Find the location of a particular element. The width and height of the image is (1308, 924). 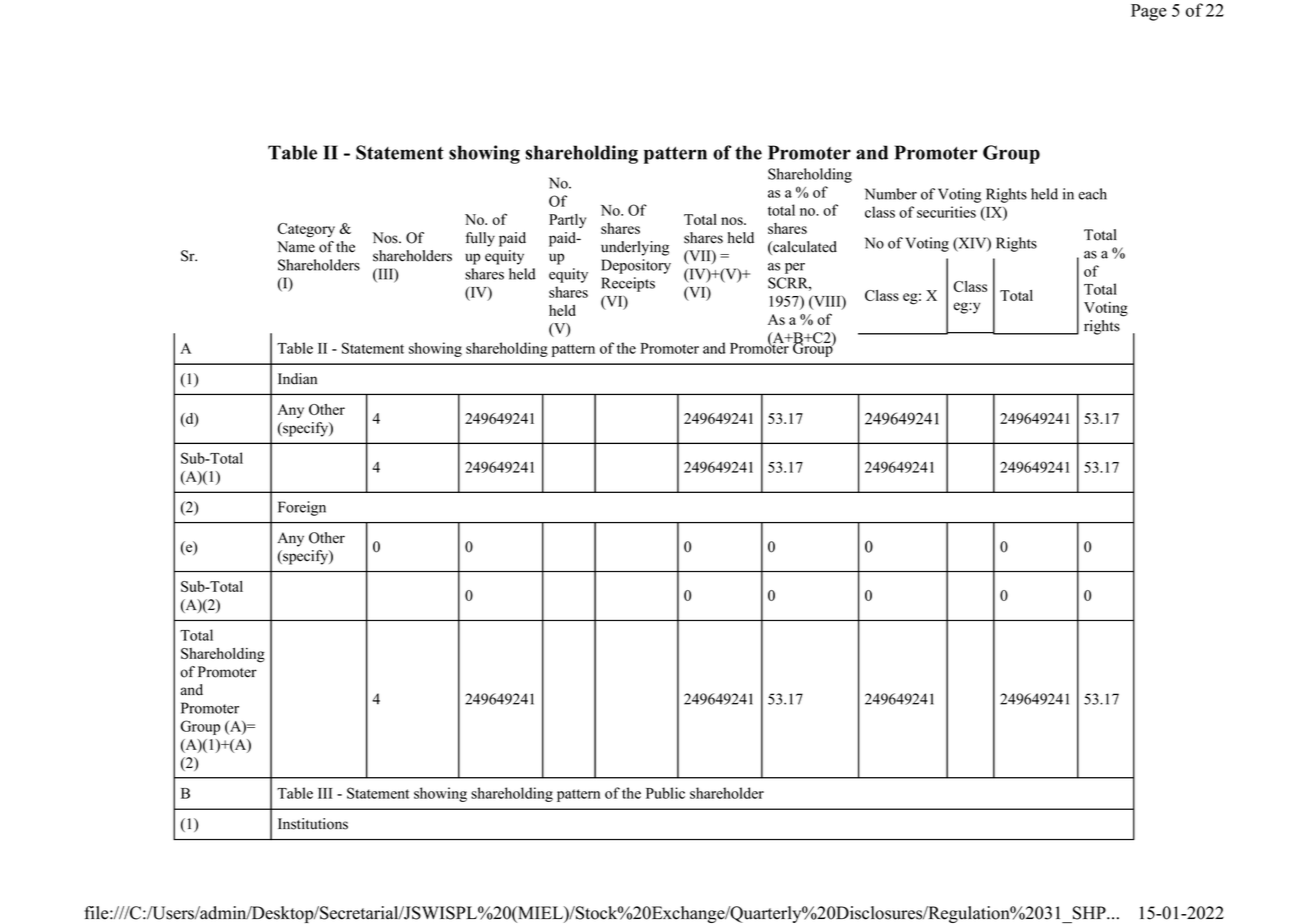

Indian is located at coordinates (297, 379).
